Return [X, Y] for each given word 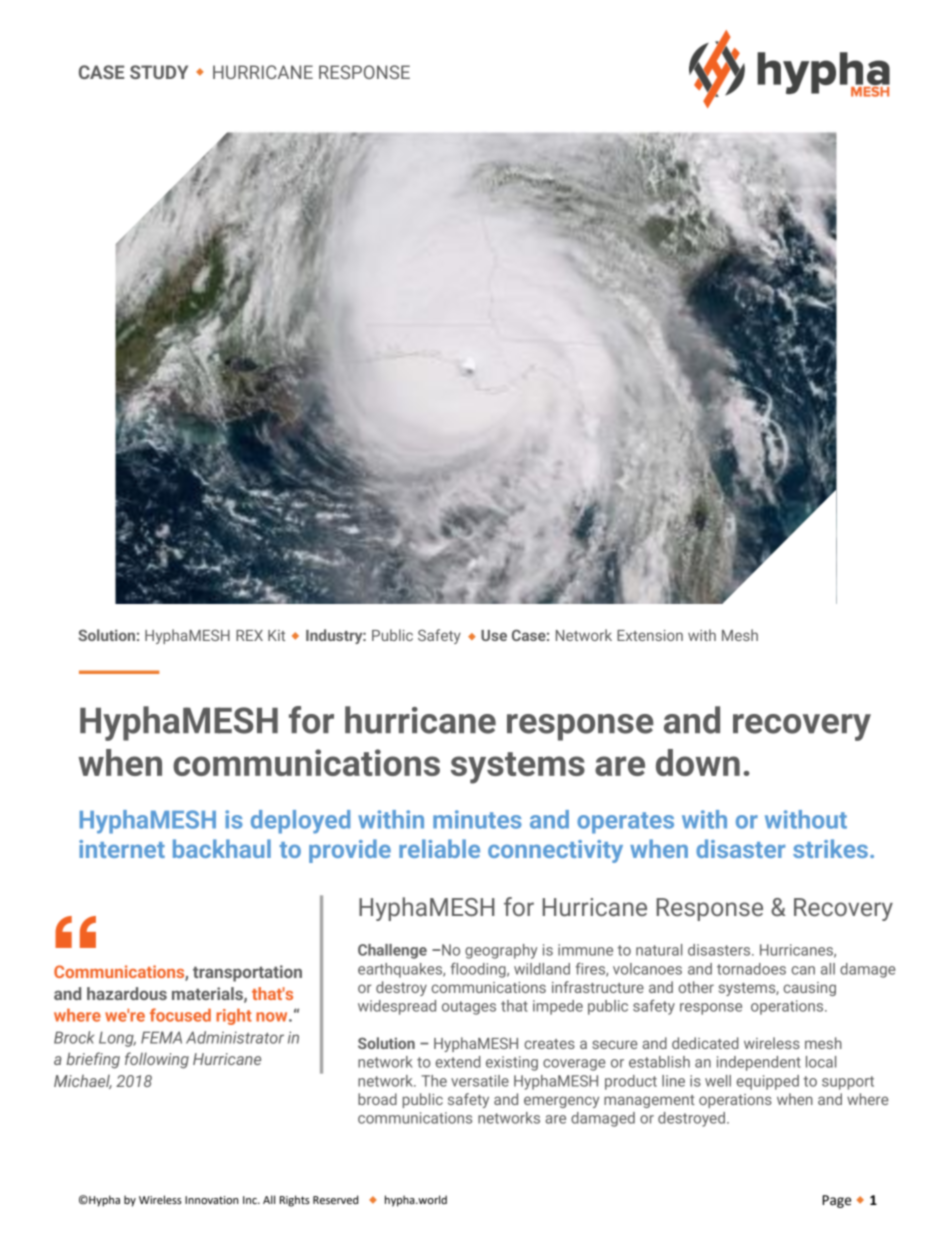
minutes [477, 819]
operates [625, 823]
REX [249, 635]
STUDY [159, 72]
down [698, 762]
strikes [830, 848]
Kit [276, 635]
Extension [650, 635]
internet [122, 849]
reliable [439, 848]
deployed [300, 822]
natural [659, 950]
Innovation [211, 1200]
